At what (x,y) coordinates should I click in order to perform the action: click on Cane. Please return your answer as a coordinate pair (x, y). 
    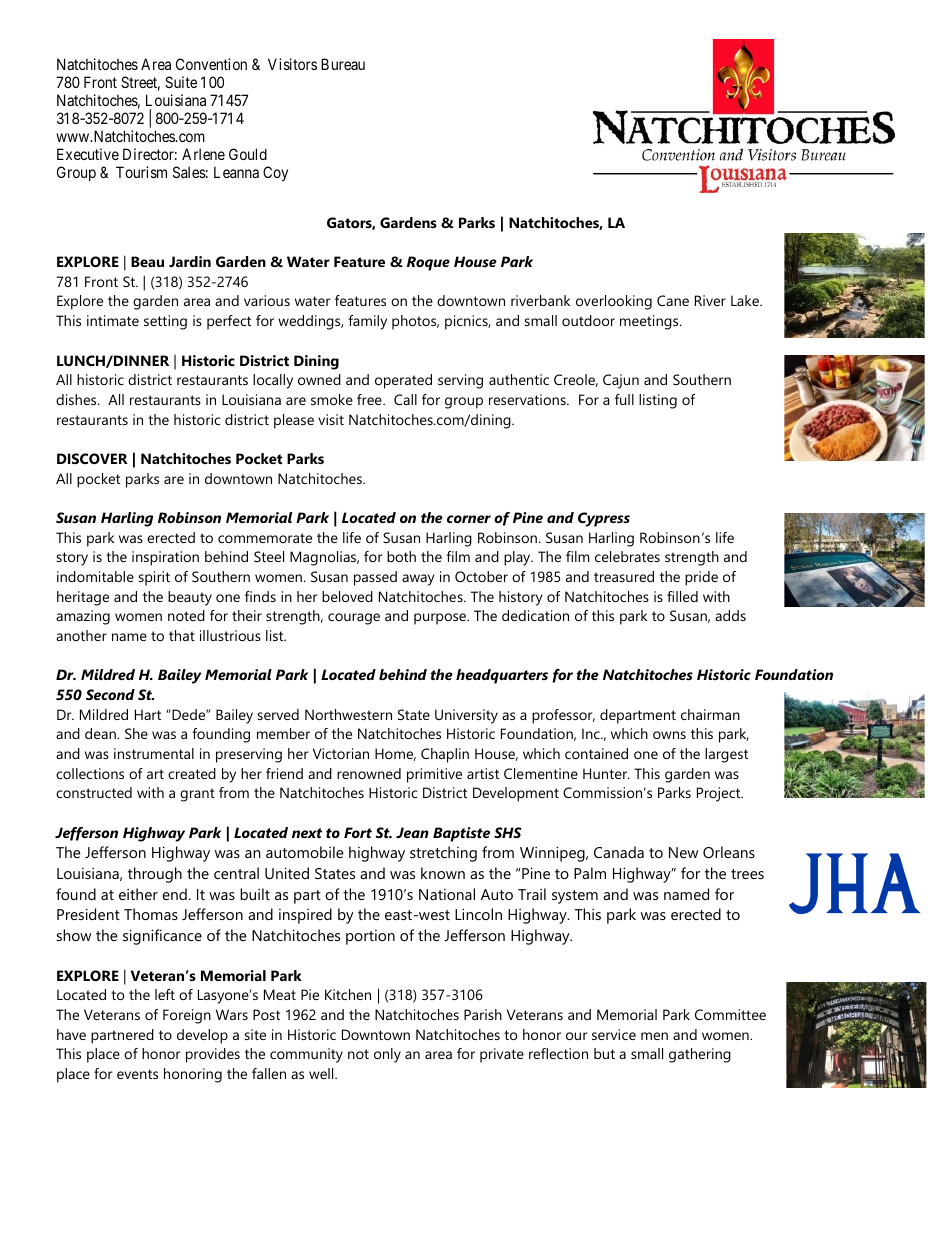
    Looking at the image, I should click on (673, 300).
